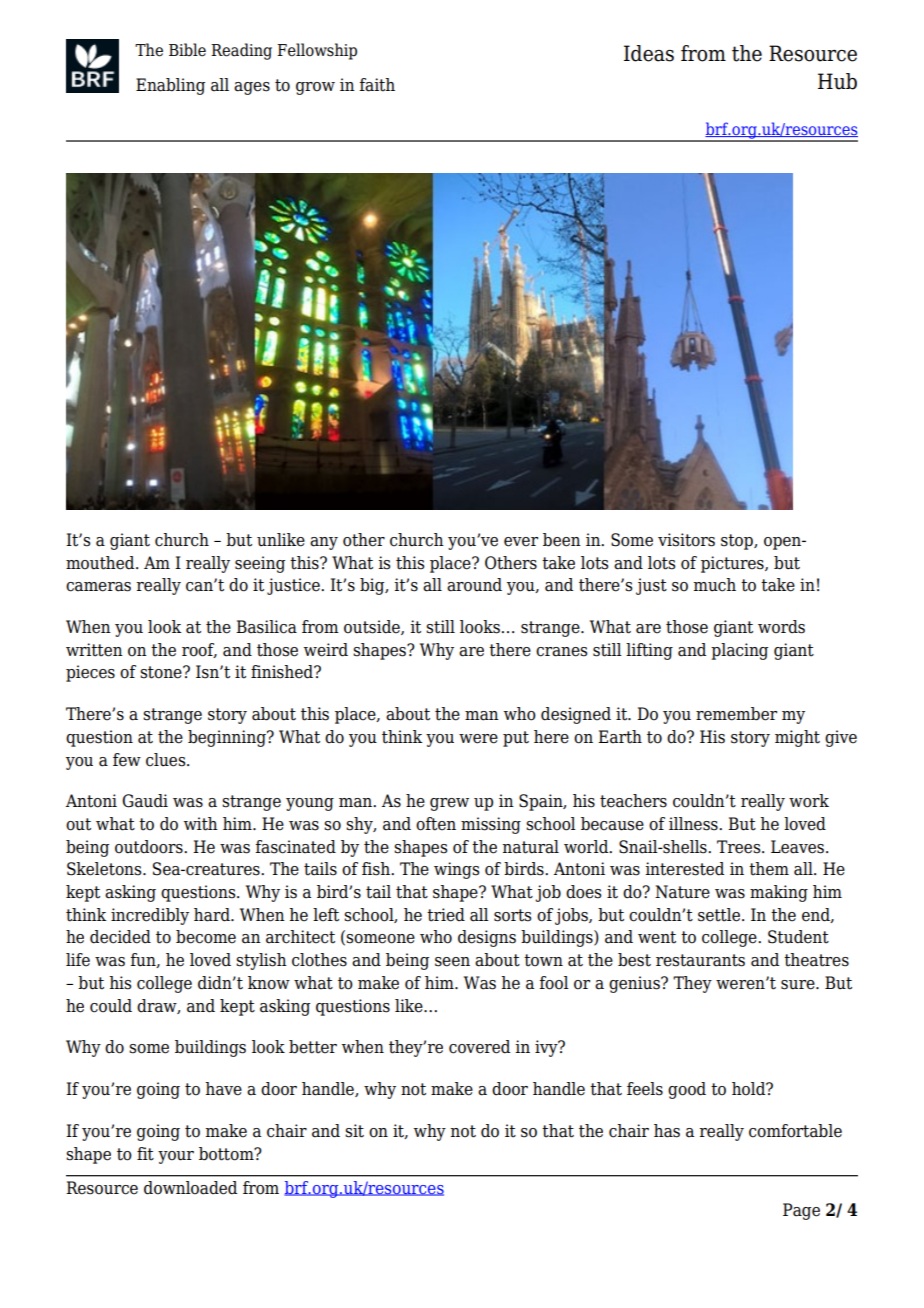 The width and height of the screenshot is (924, 1308). What do you see at coordinates (377, 85) in the screenshot?
I see `faith` at bounding box center [377, 85].
